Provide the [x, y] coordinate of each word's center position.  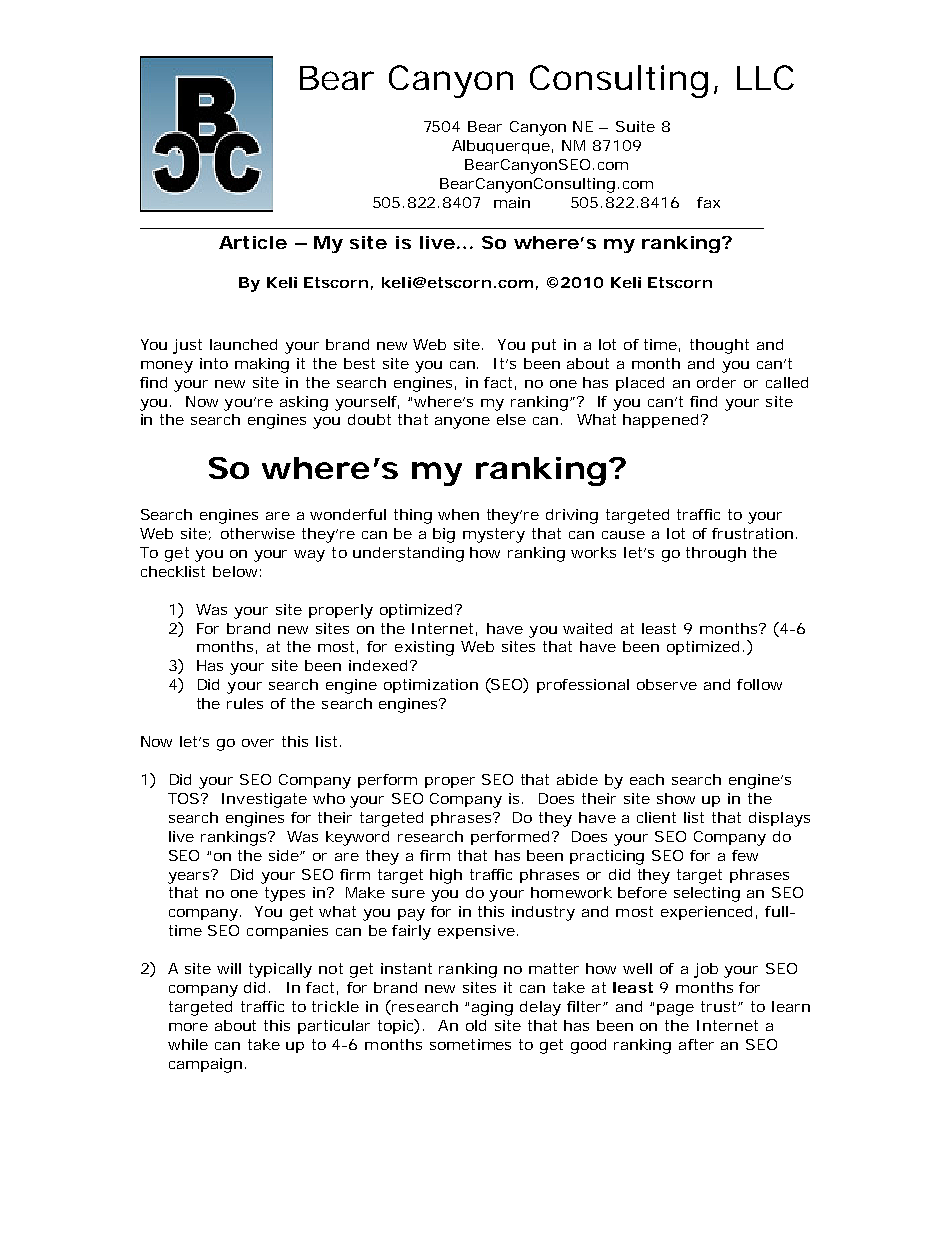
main [512, 202]
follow [759, 684]
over [258, 743]
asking [304, 403]
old [476, 1025]
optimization [431, 686]
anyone [462, 423]
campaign [205, 1065]
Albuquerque [501, 147]
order [716, 382]
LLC [765, 77]
